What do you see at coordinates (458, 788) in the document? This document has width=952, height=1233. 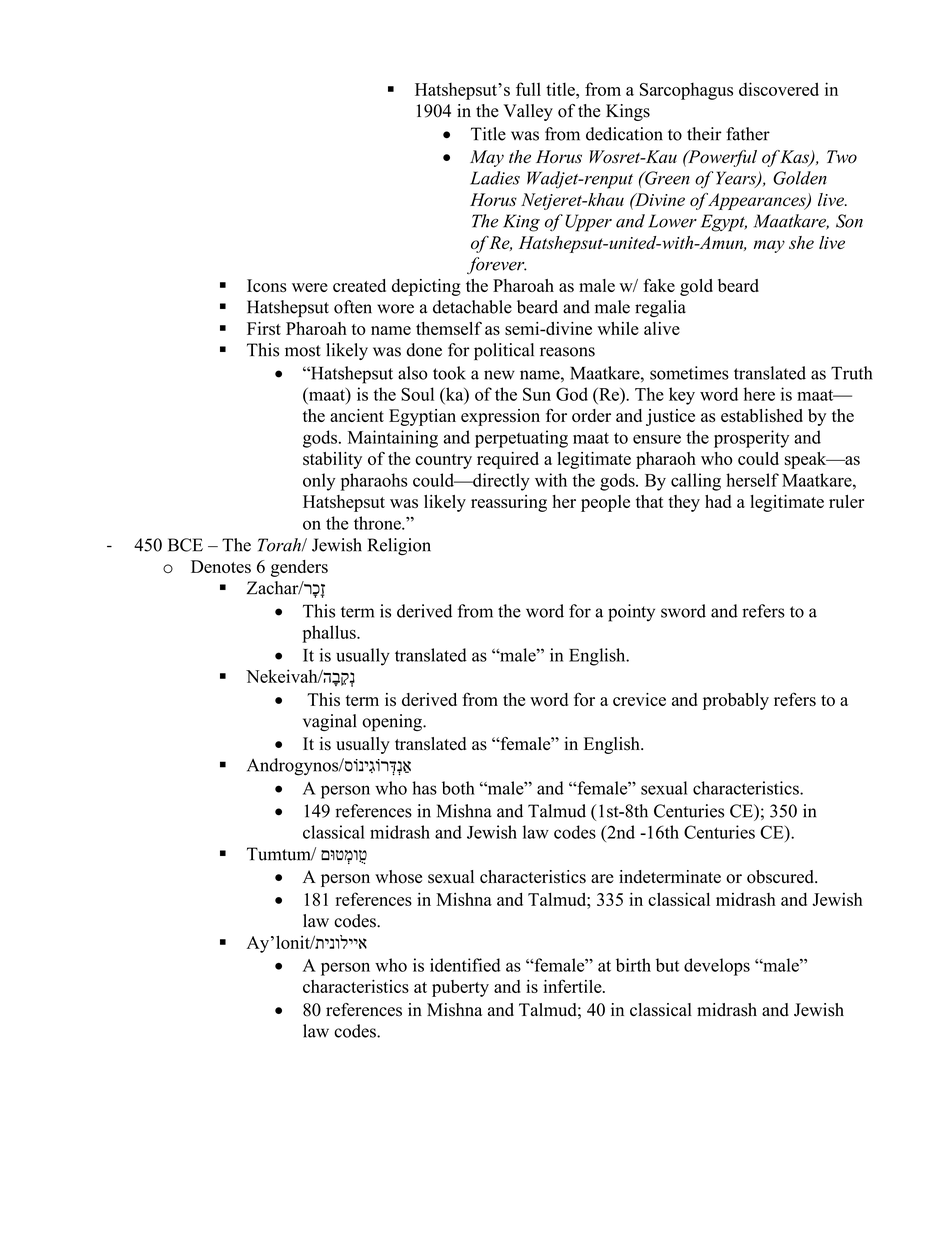 I see `both` at bounding box center [458, 788].
